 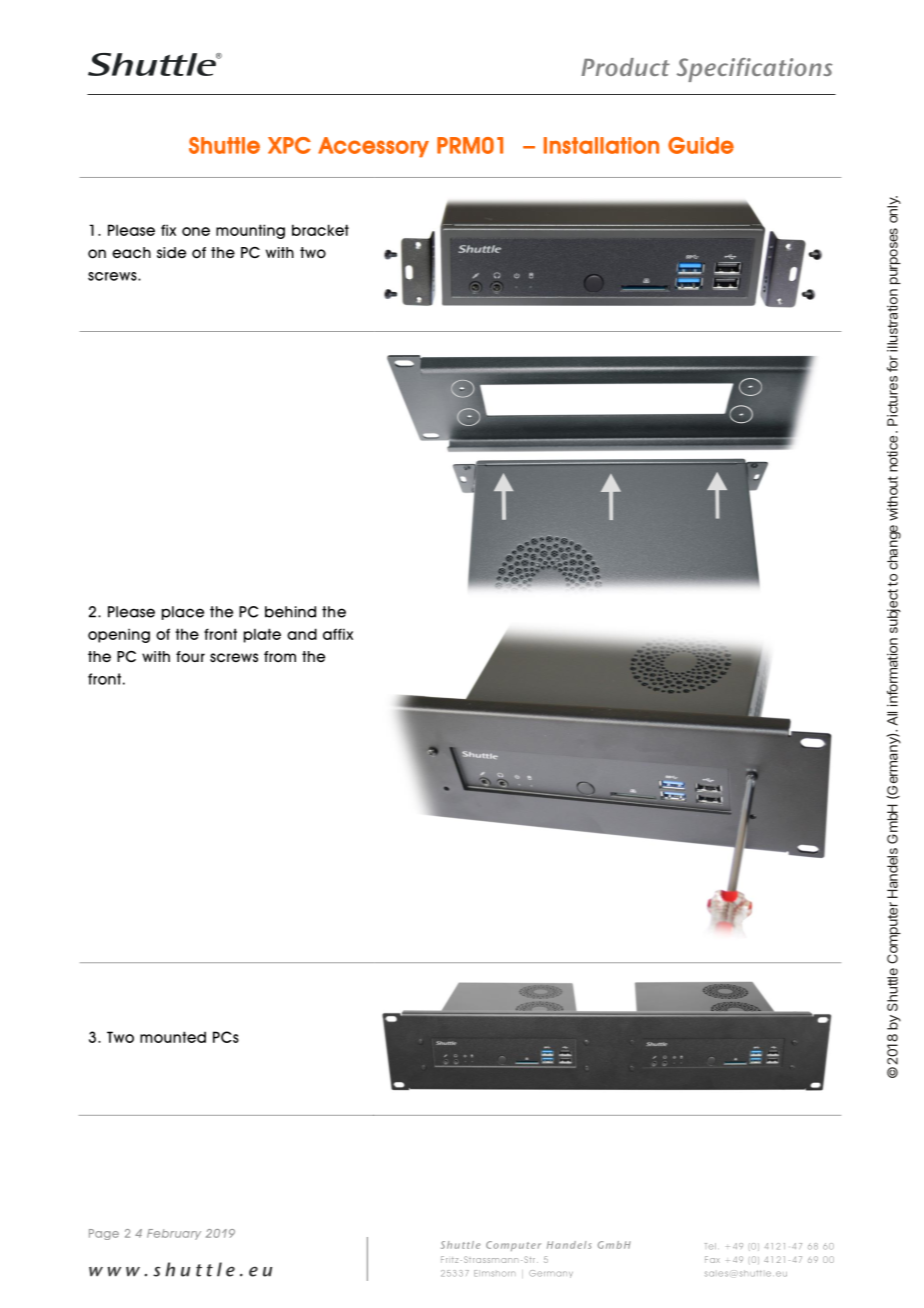 What do you see at coordinates (710, 1246) in the screenshot?
I see `Tel` at bounding box center [710, 1246].
